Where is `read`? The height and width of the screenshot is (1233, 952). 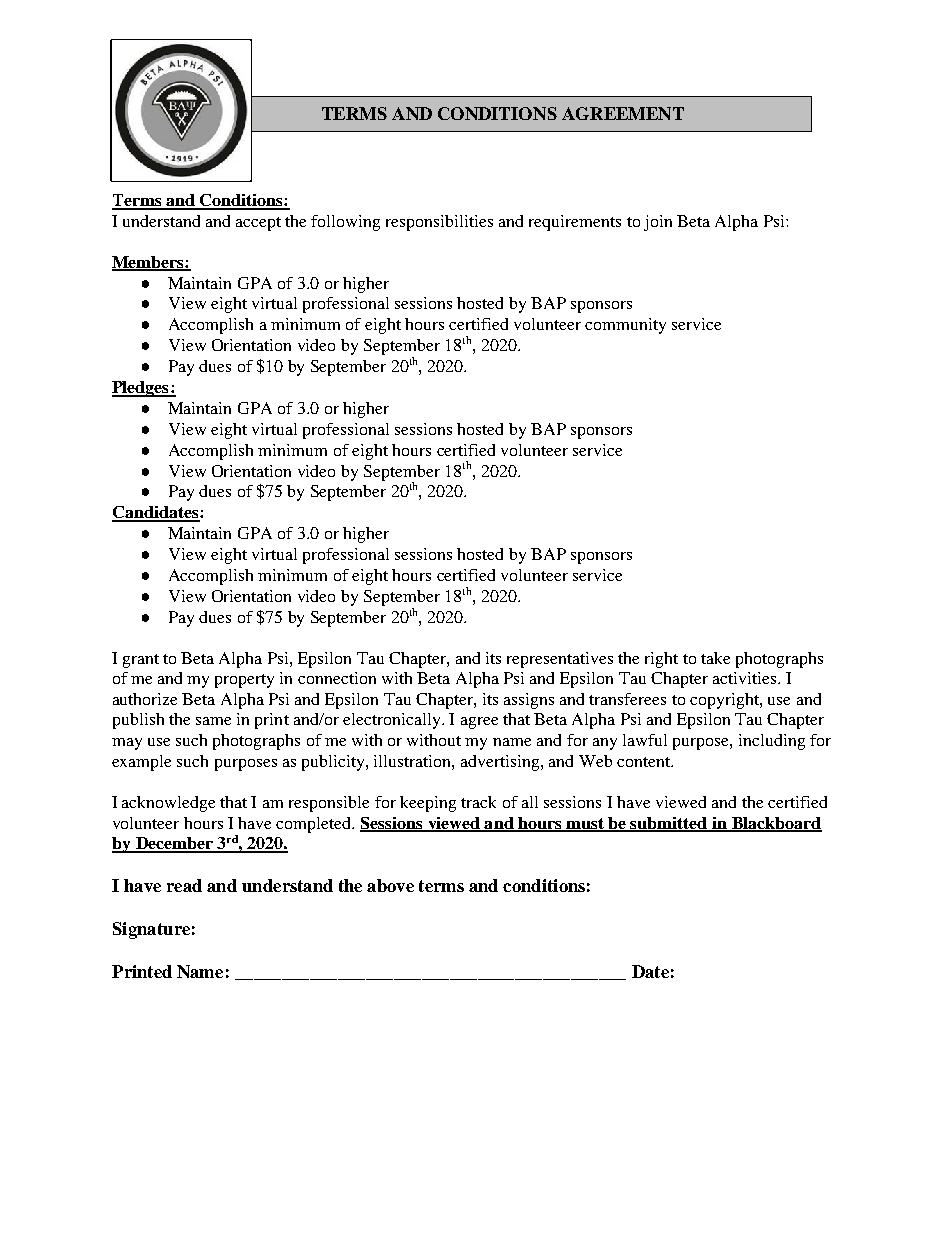 read is located at coordinates (184, 885).
